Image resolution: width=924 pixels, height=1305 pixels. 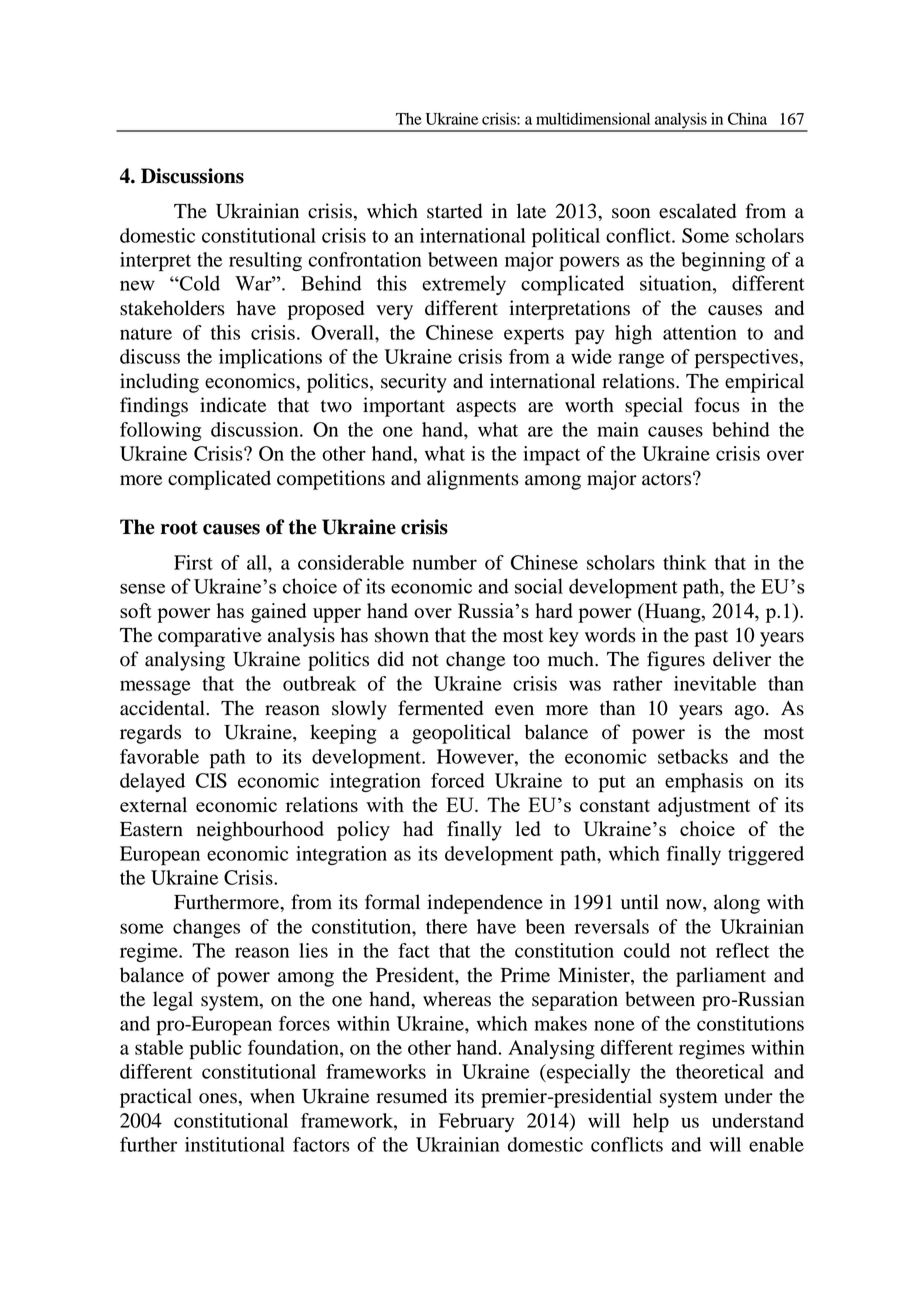 I want to click on CIS, so click(x=211, y=780).
